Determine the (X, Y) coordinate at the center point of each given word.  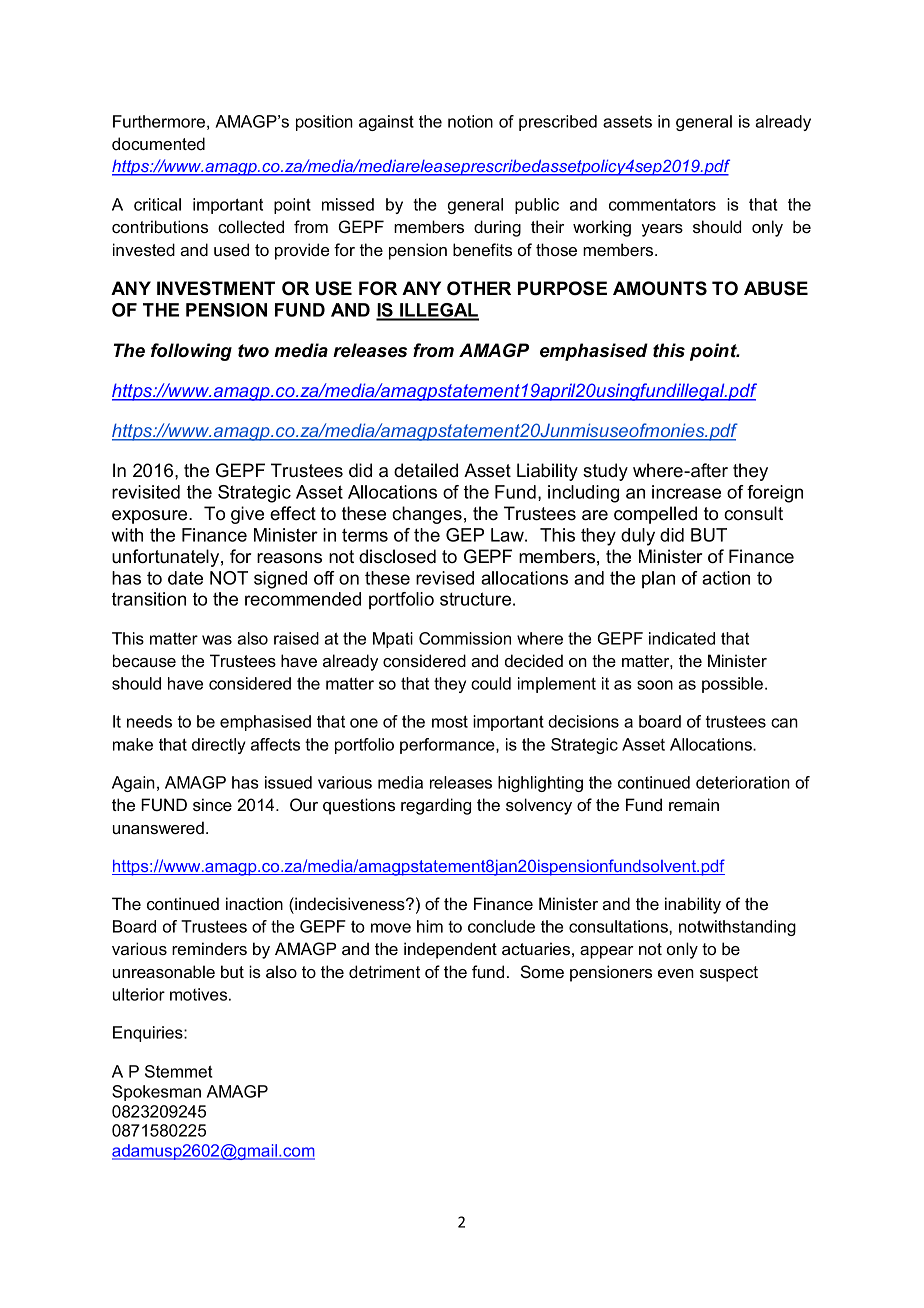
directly (219, 746)
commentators (662, 205)
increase (686, 492)
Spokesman (156, 1093)
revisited (146, 492)
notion (470, 121)
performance (448, 746)
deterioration (743, 782)
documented (158, 143)
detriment (384, 971)
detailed (426, 470)
